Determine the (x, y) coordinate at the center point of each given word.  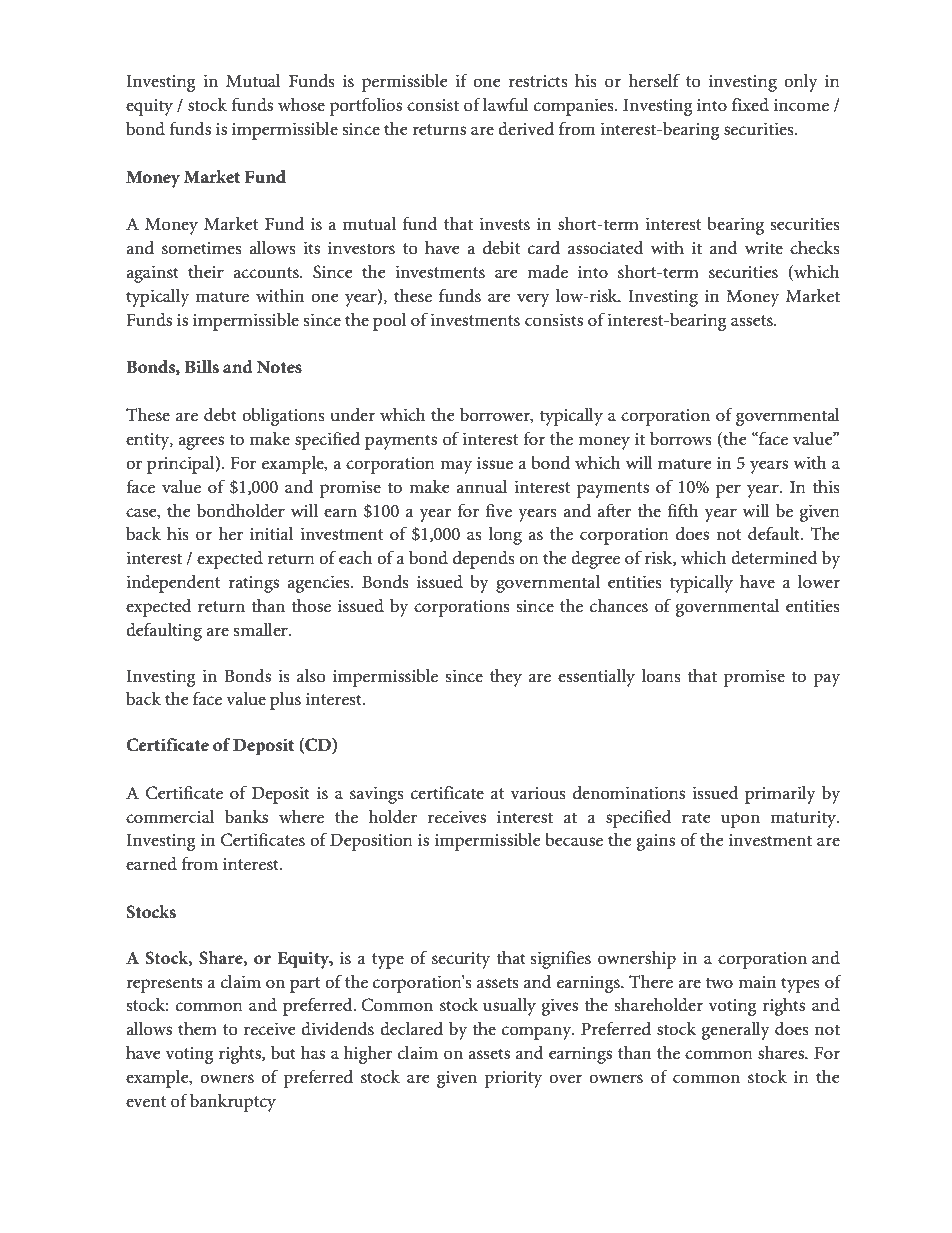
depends (484, 560)
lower (819, 582)
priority (513, 1079)
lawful (506, 104)
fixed (750, 104)
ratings (253, 584)
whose (301, 105)
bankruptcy (233, 1103)
